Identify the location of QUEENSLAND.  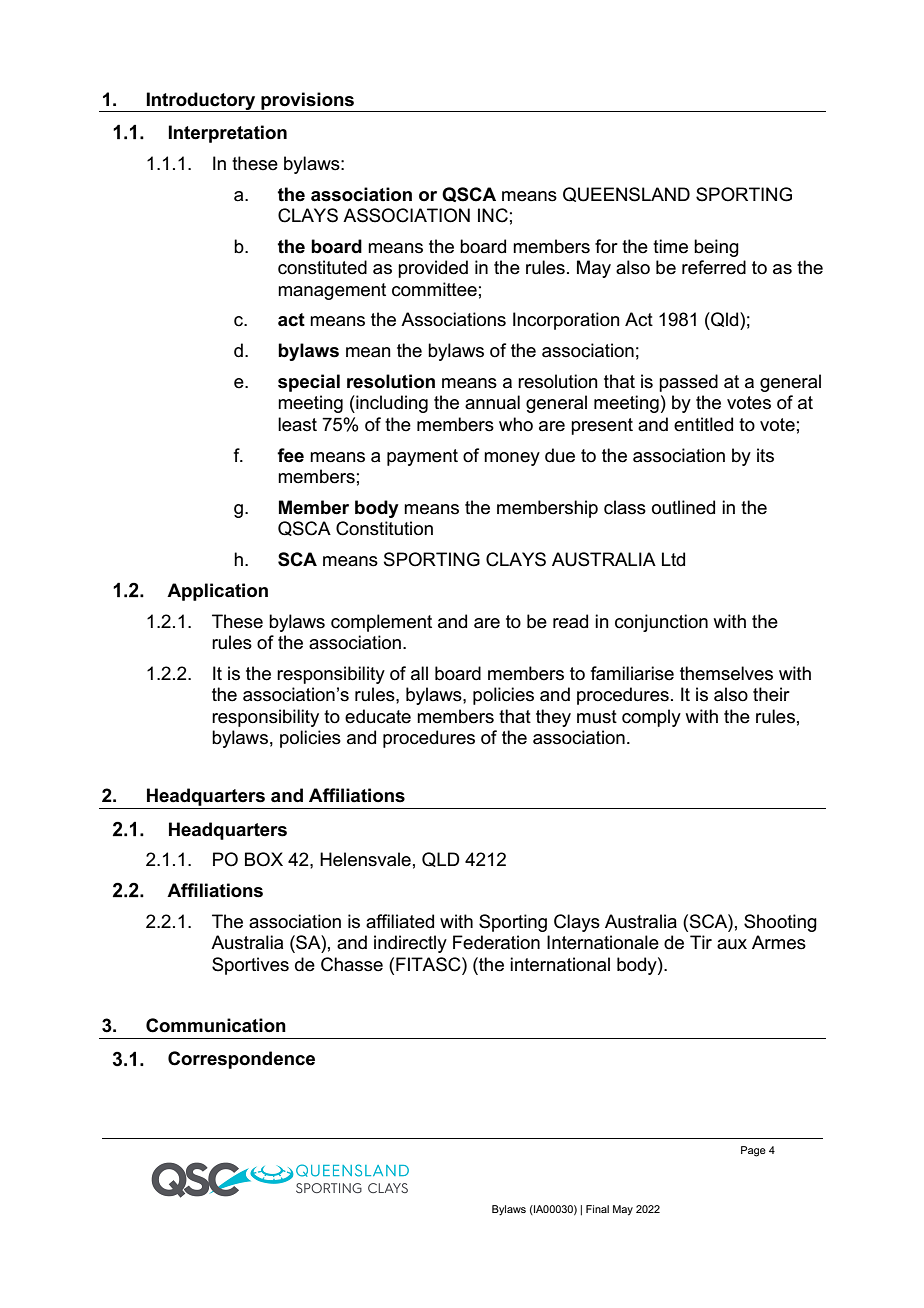
(626, 194).
